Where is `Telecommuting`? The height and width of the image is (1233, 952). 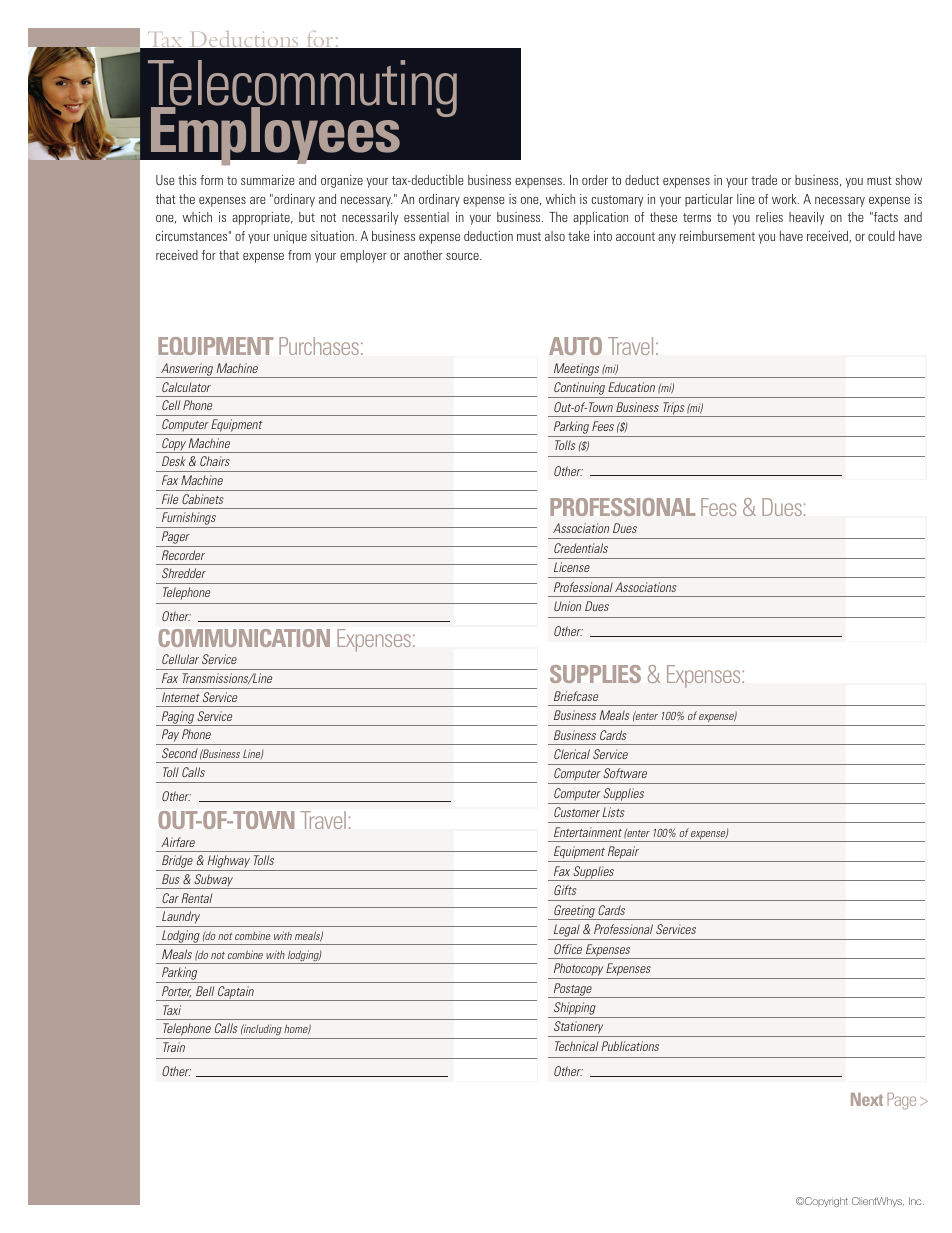
Telecommuting is located at coordinates (302, 90).
